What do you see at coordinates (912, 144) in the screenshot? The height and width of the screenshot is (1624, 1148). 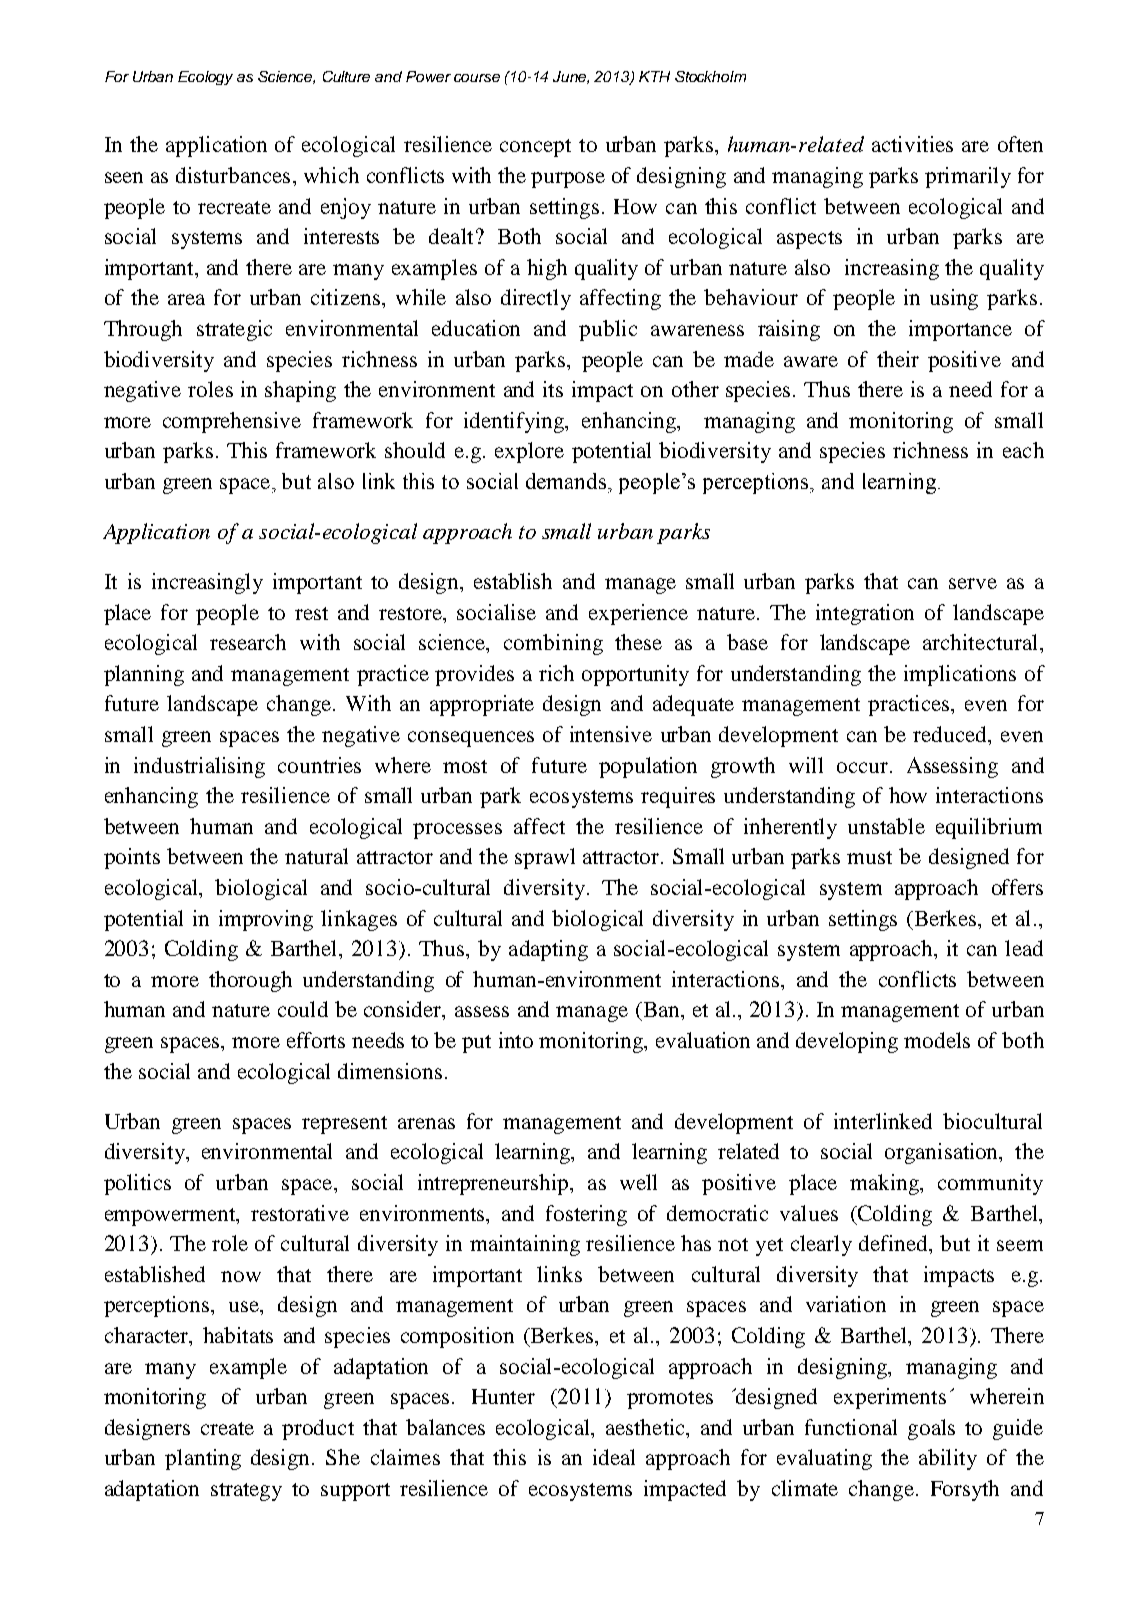 I see `activities` at bounding box center [912, 144].
